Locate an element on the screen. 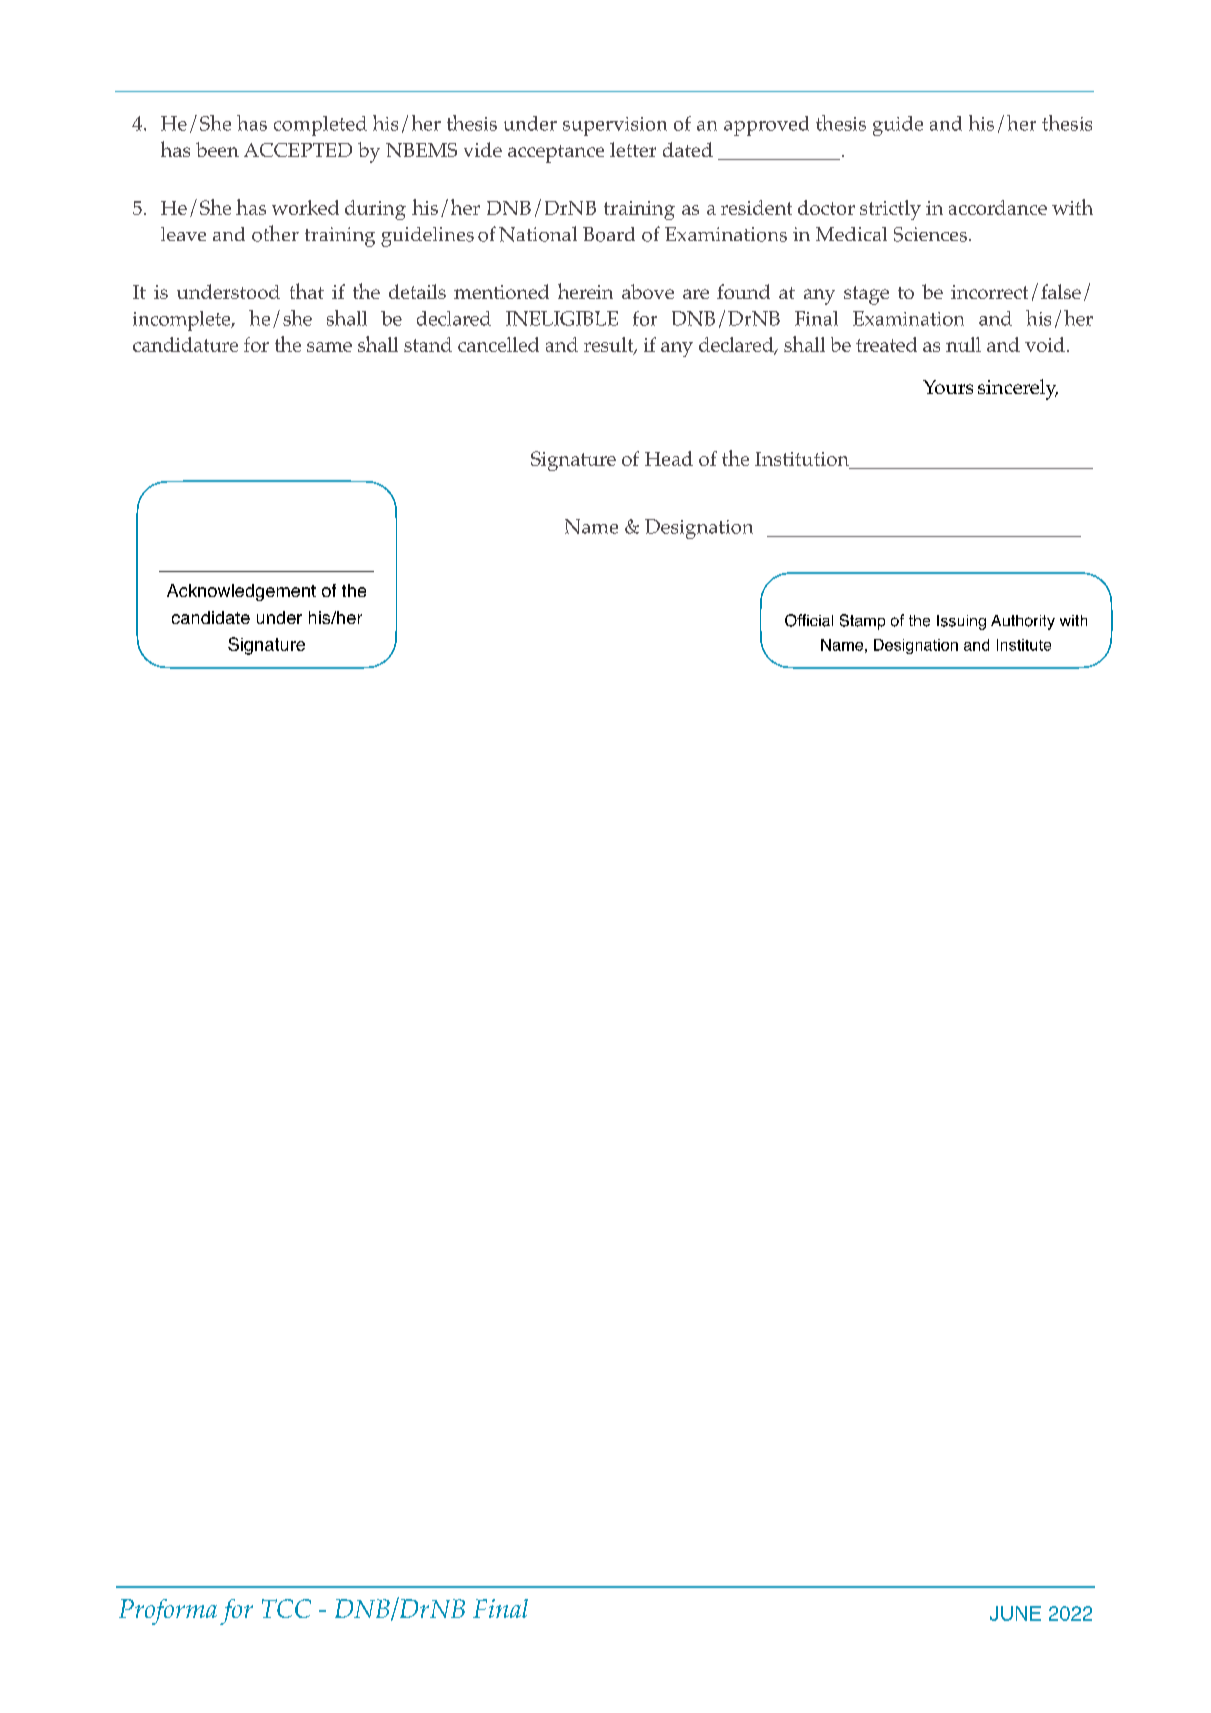 Image resolution: width=1211 pixels, height=1713 pixels. Stamp is located at coordinates (862, 622).
